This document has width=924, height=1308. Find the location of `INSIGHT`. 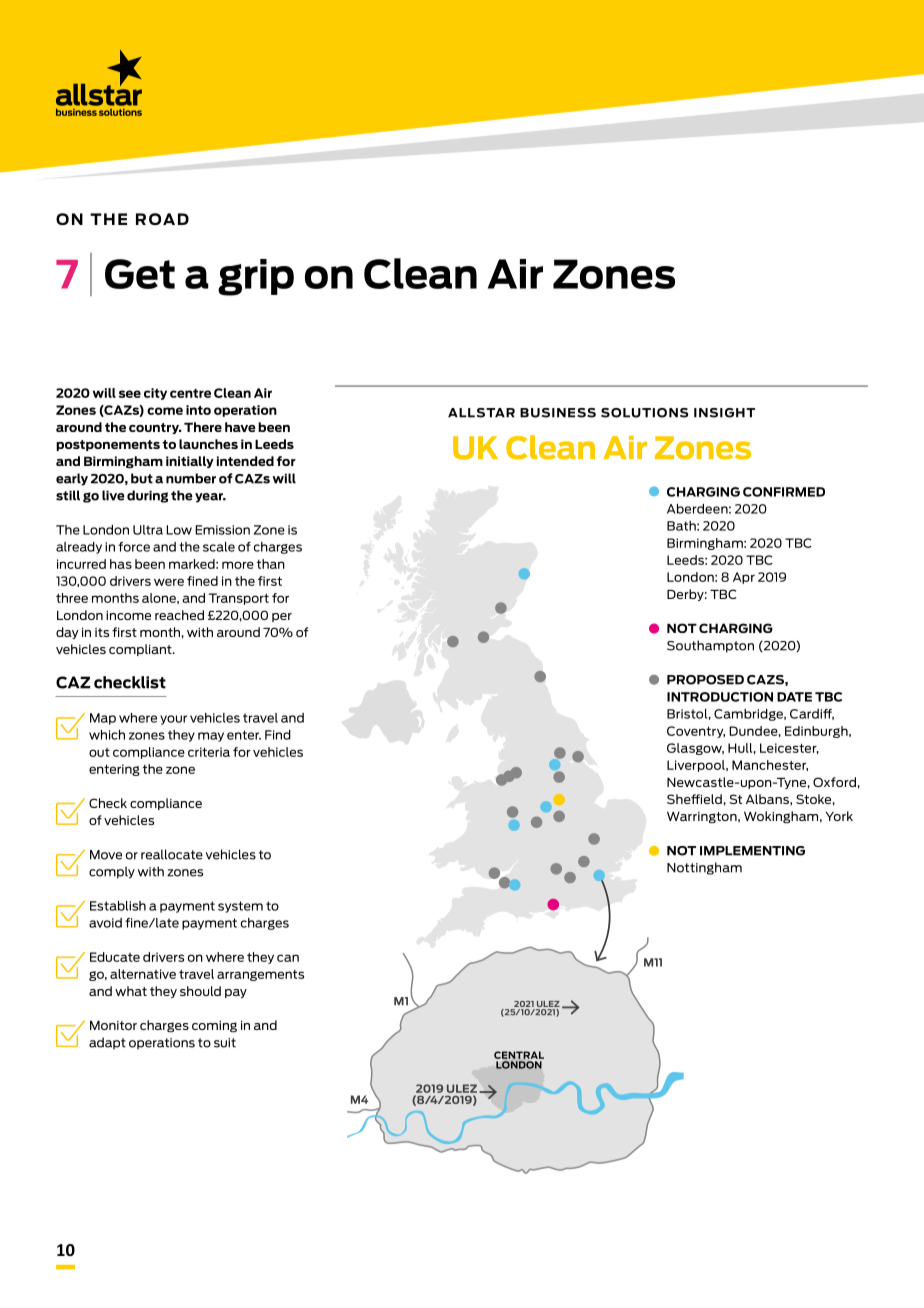

INSIGHT is located at coordinates (724, 413).
